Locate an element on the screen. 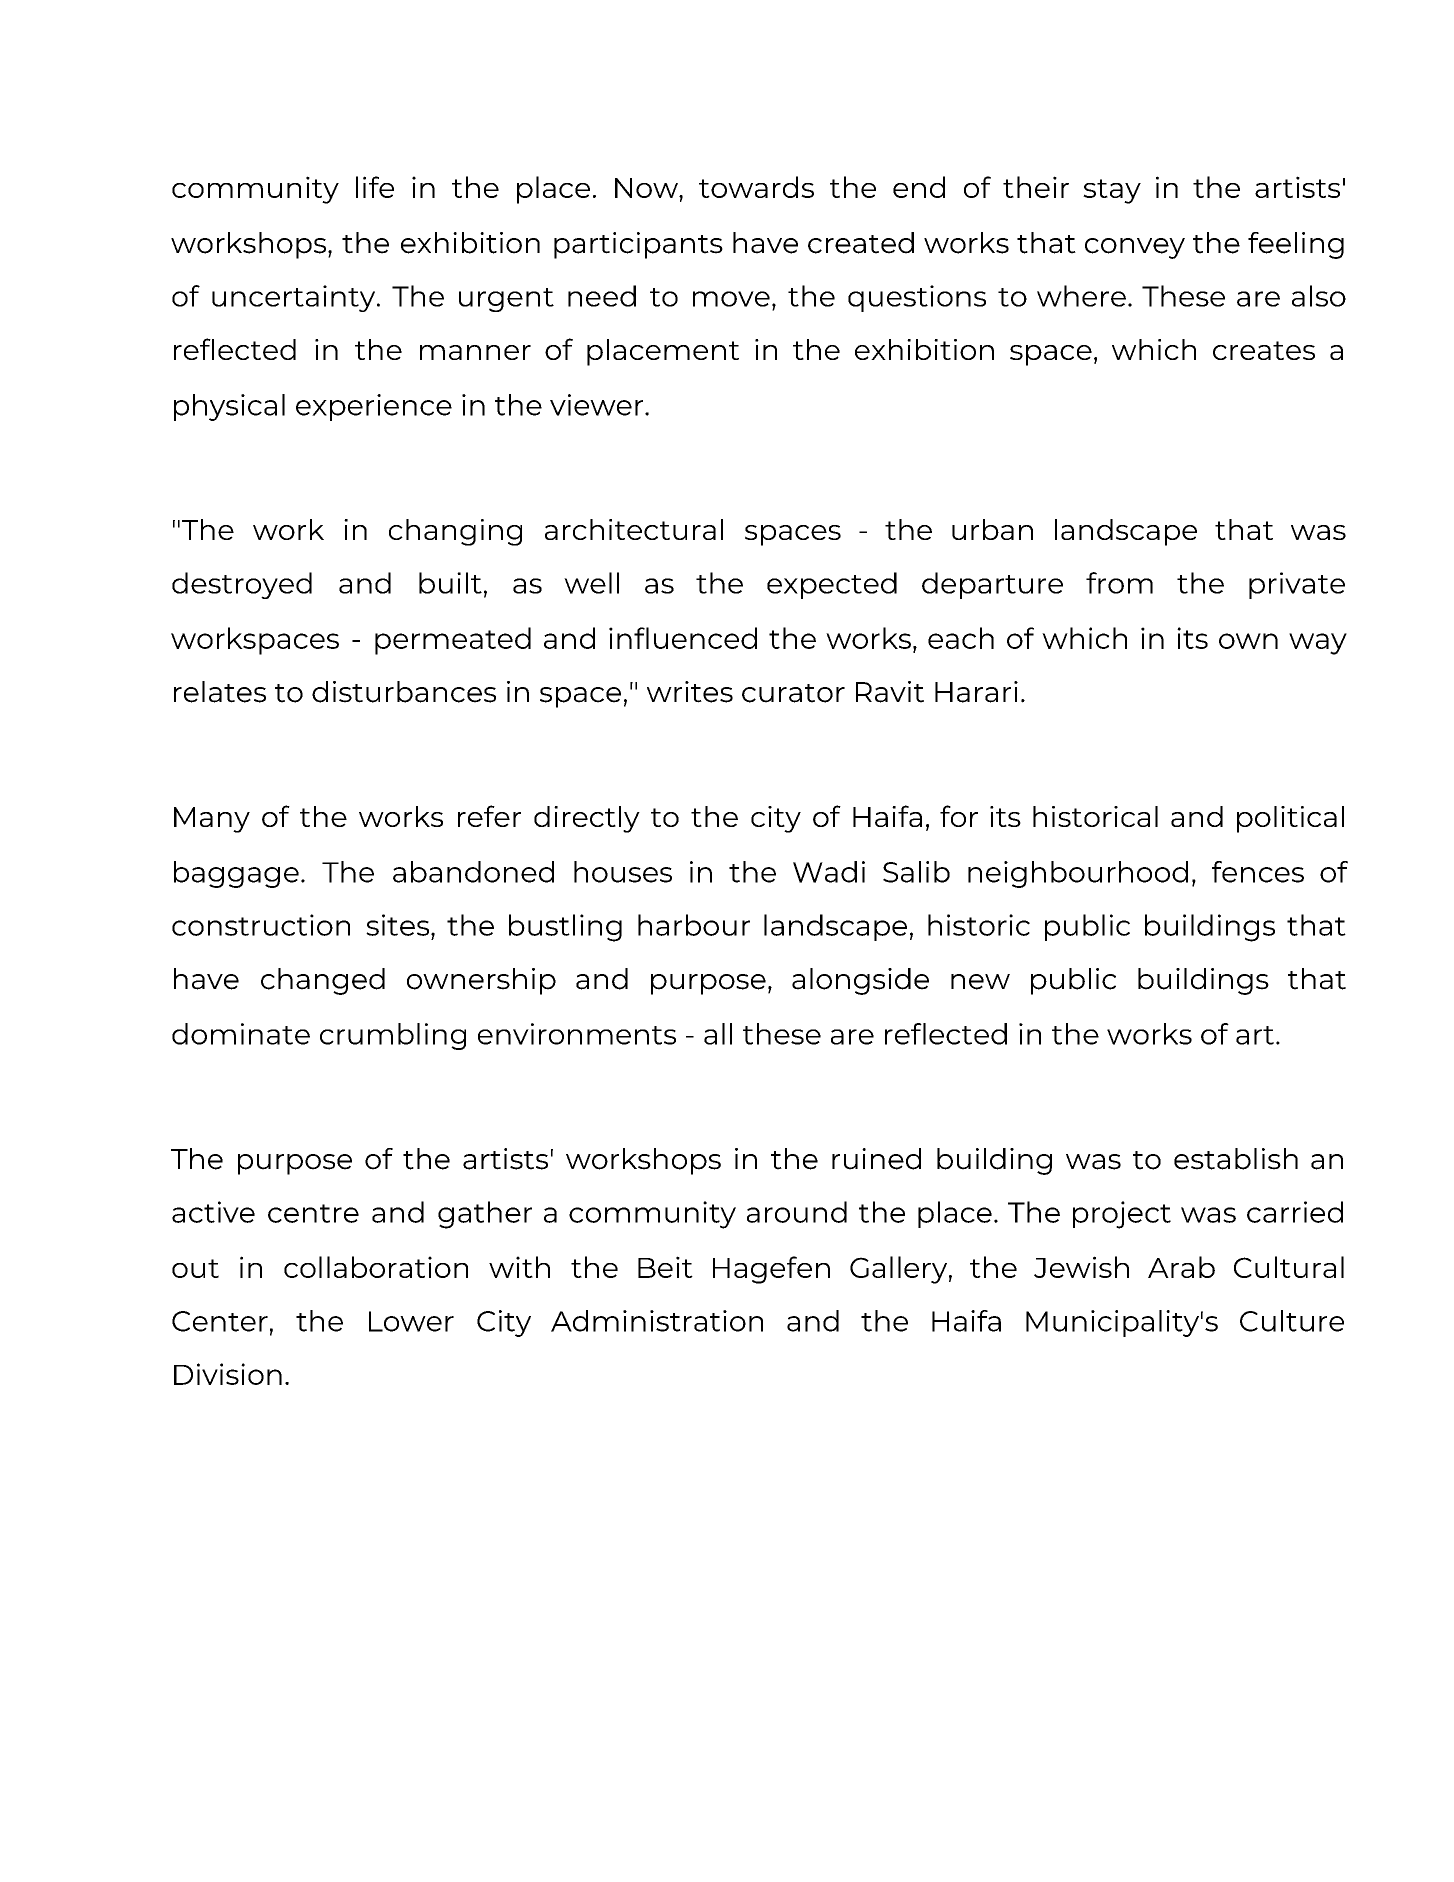 This screenshot has width=1454, height=1882. Many is located at coordinates (212, 820).
